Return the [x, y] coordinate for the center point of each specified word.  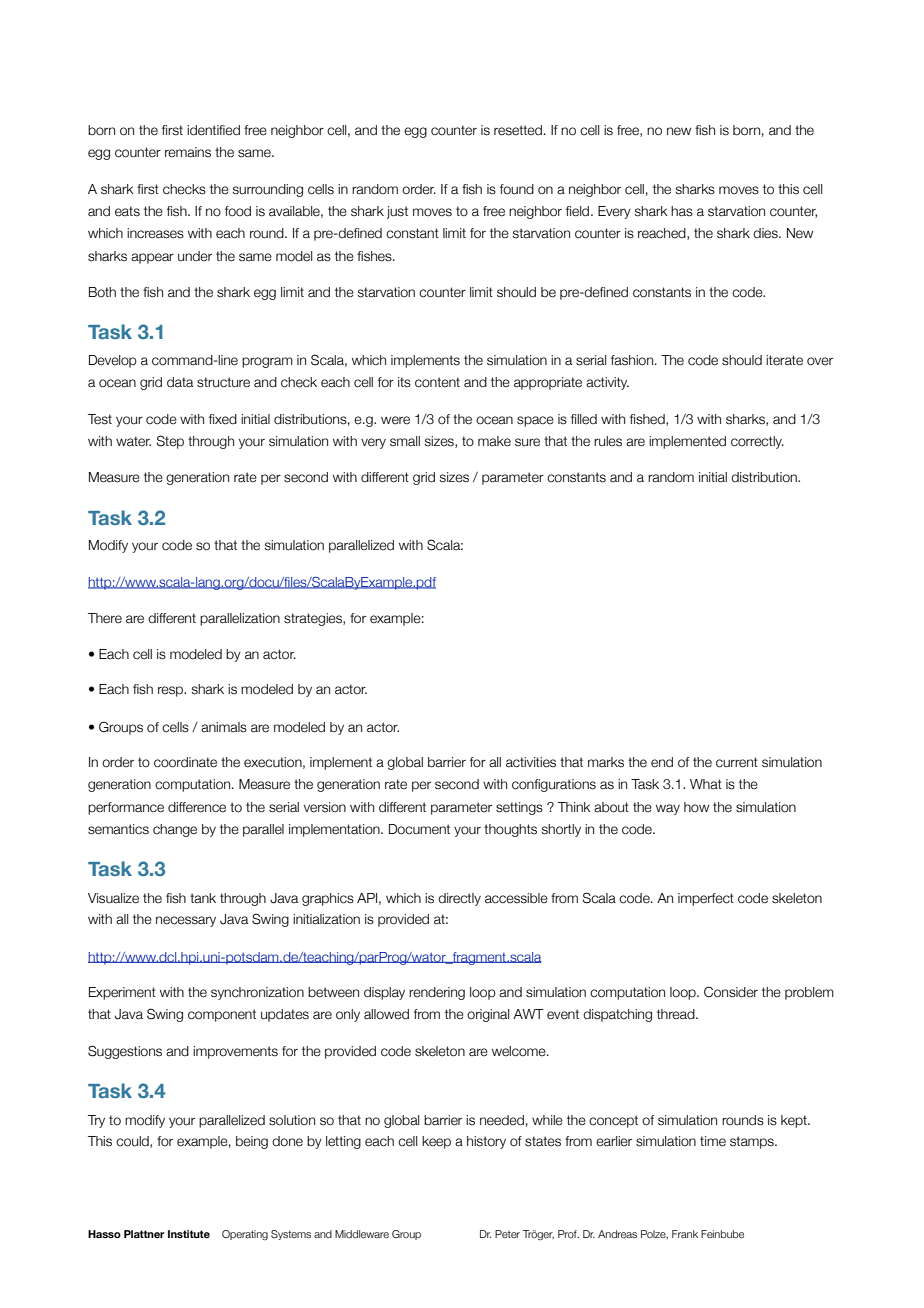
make [494, 441]
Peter [507, 1234]
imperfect [706, 899]
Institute [189, 1234]
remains [188, 152]
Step [170, 442]
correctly [757, 442]
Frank [685, 1234]
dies [766, 233]
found [517, 189]
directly [459, 899]
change [175, 830]
